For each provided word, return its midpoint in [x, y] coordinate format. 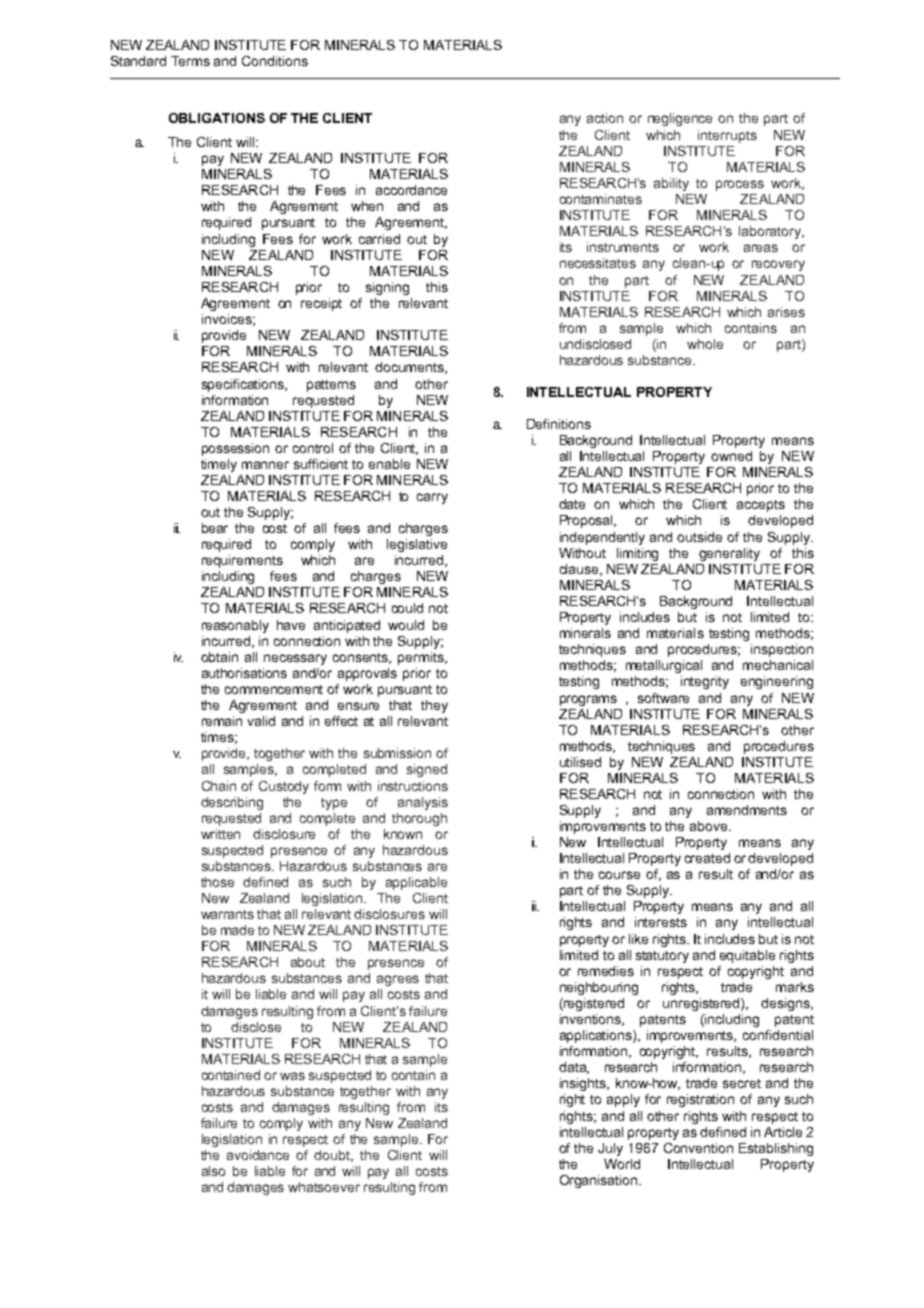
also [213, 1171]
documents [411, 368]
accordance [411, 190]
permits [422, 658]
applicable [416, 883]
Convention [698, 1148]
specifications [244, 385]
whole [705, 344]
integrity [705, 682]
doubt [333, 1156]
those [217, 882]
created [707, 858]
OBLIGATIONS [217, 118]
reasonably [235, 626]
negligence [680, 119]
